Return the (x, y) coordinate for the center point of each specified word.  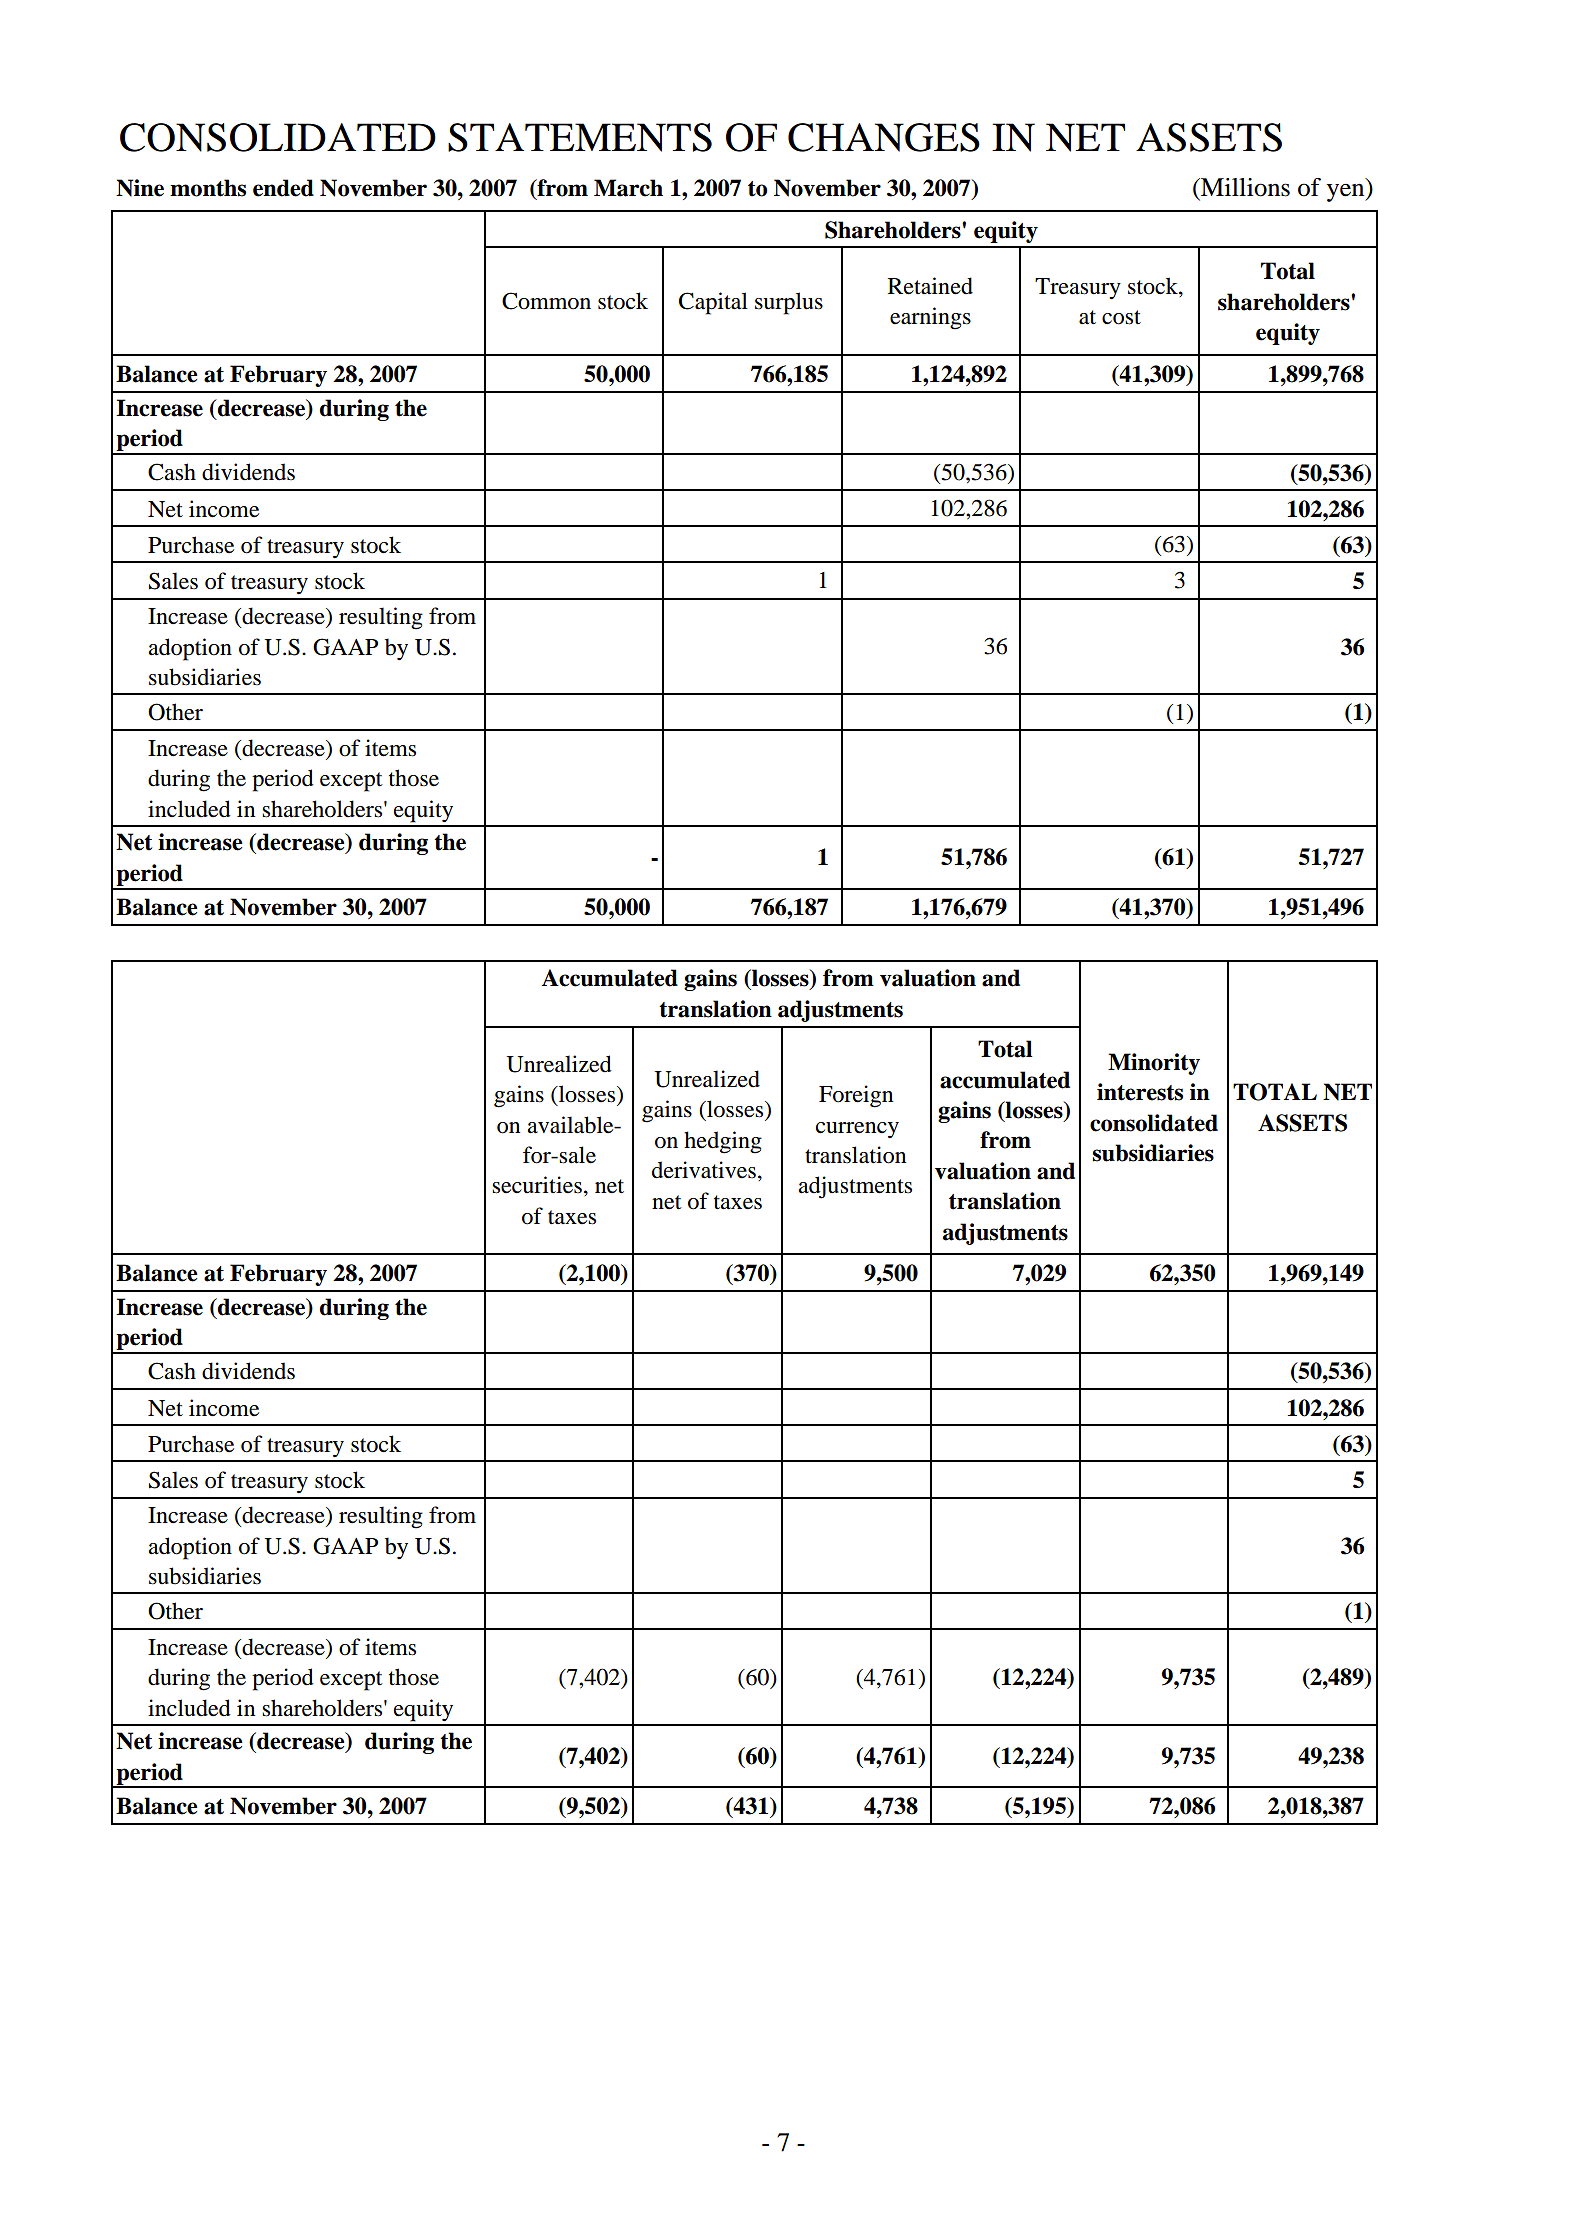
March (628, 188)
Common (546, 301)
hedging (723, 1142)
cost (1121, 317)
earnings (930, 318)
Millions (1244, 187)
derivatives (704, 1170)
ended (283, 188)
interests (1140, 1092)
